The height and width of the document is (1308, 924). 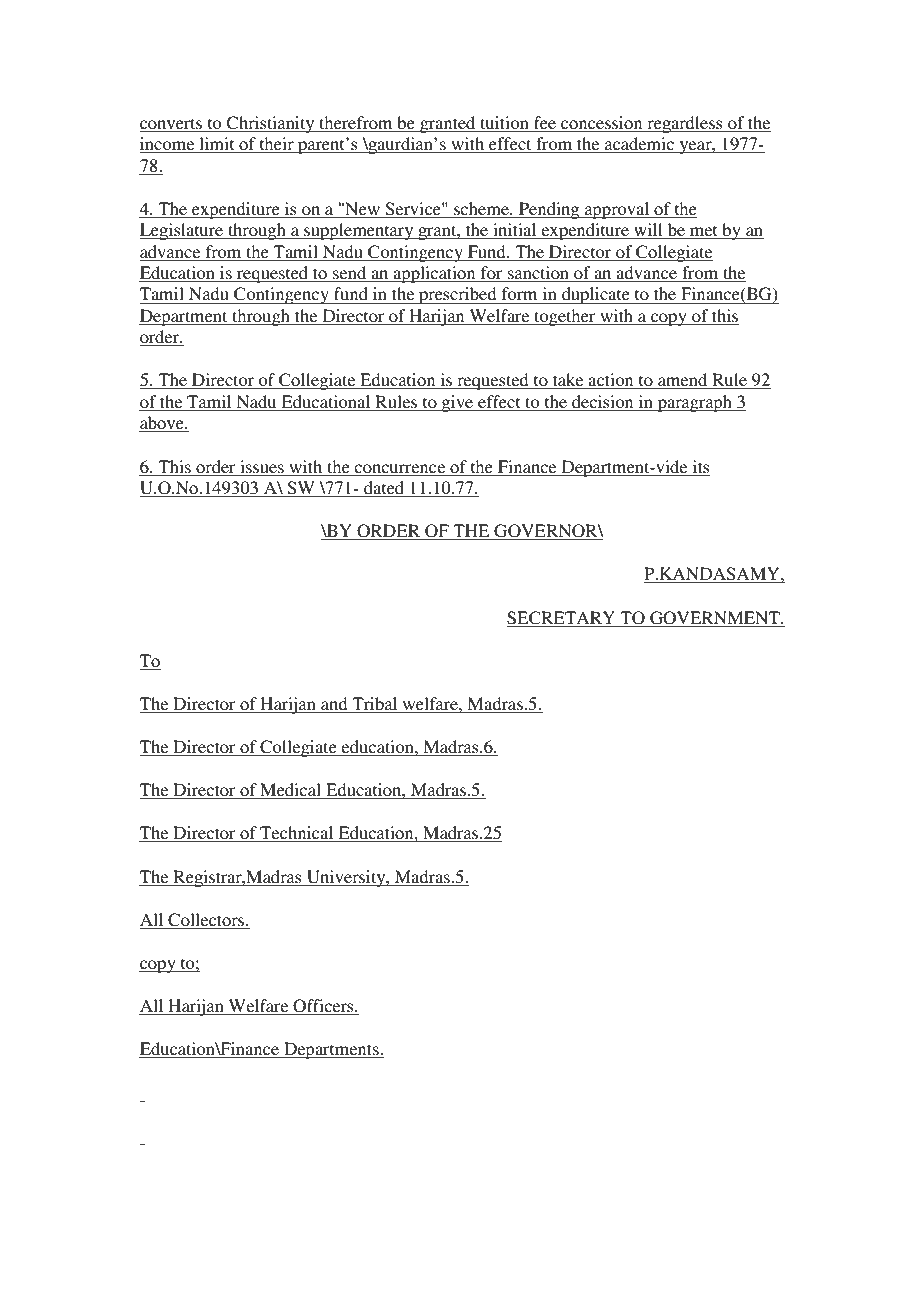 What do you see at coordinates (504, 122) in the document?
I see `tuition` at bounding box center [504, 122].
